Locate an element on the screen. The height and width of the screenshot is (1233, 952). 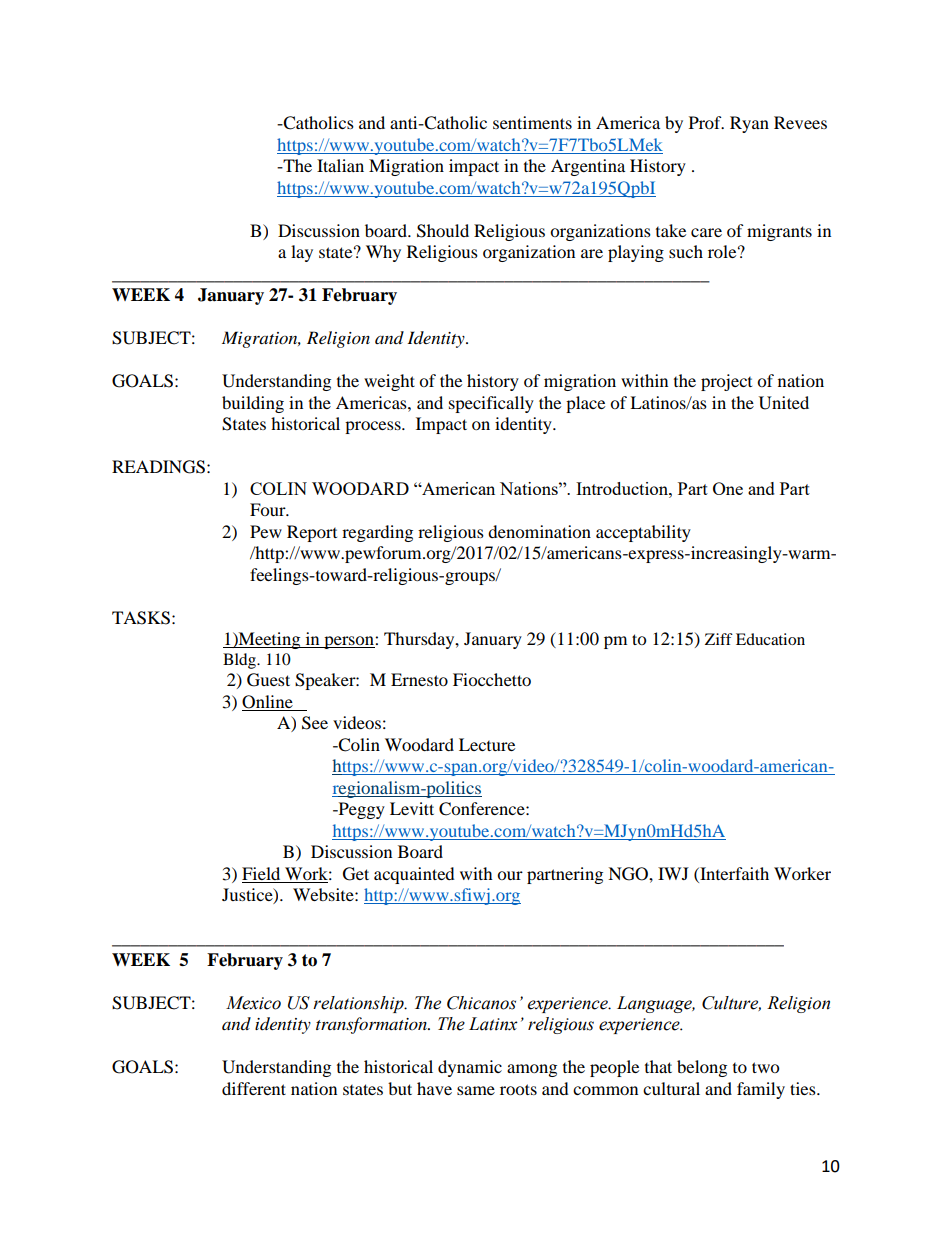
Ernesto is located at coordinates (419, 679).
